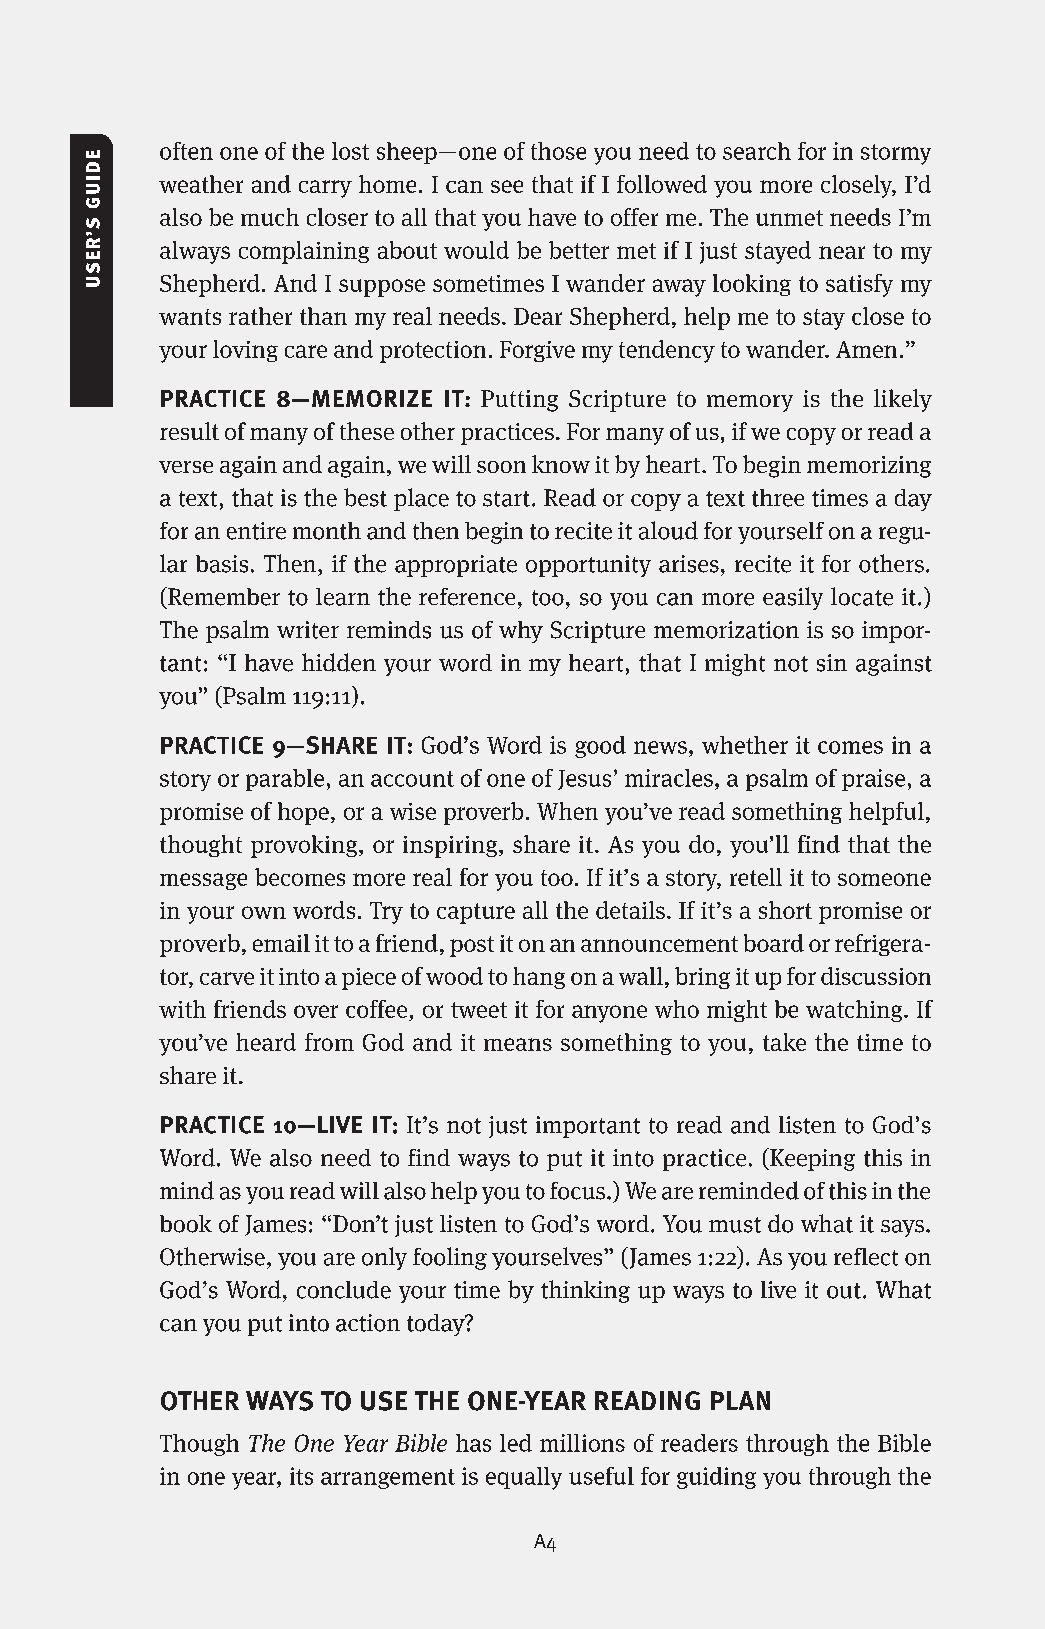 The image size is (1045, 1629). What do you see at coordinates (811, 1159) in the screenshot?
I see `Keeping` at bounding box center [811, 1159].
